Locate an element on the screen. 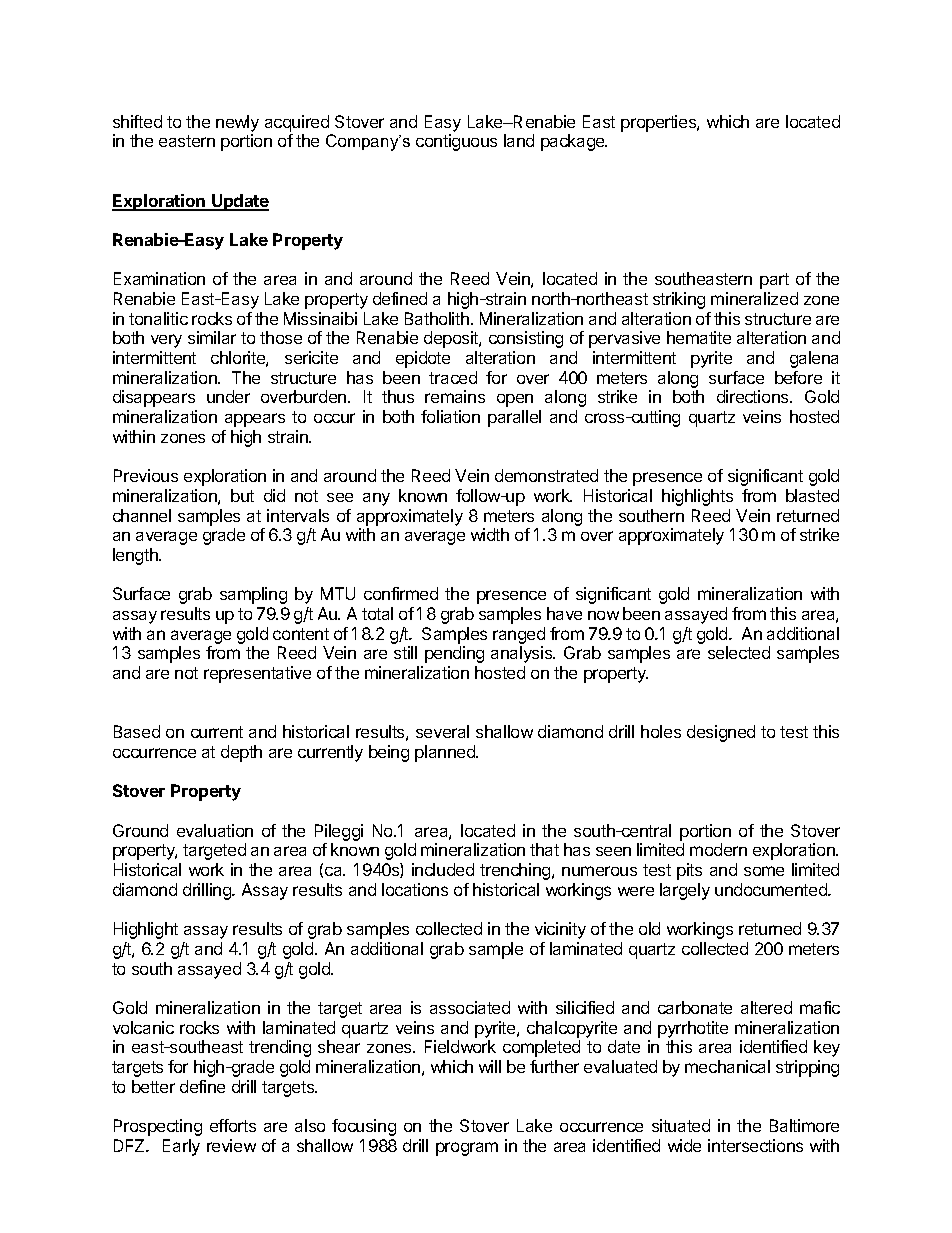 This screenshot has height=1233, width=952. program is located at coordinates (467, 1149).
